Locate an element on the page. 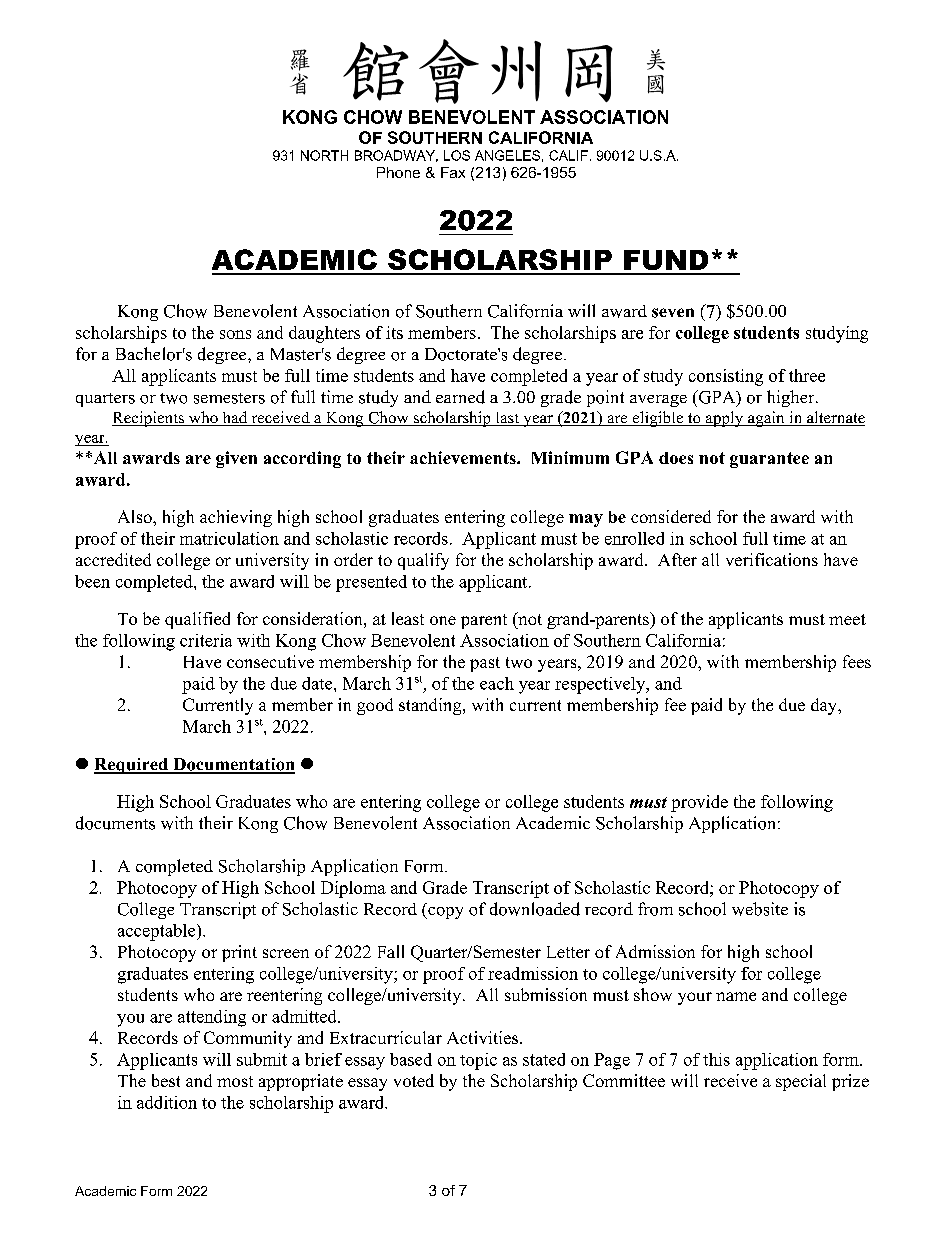 The width and height of the page is (952, 1233). topic is located at coordinates (478, 1061).
